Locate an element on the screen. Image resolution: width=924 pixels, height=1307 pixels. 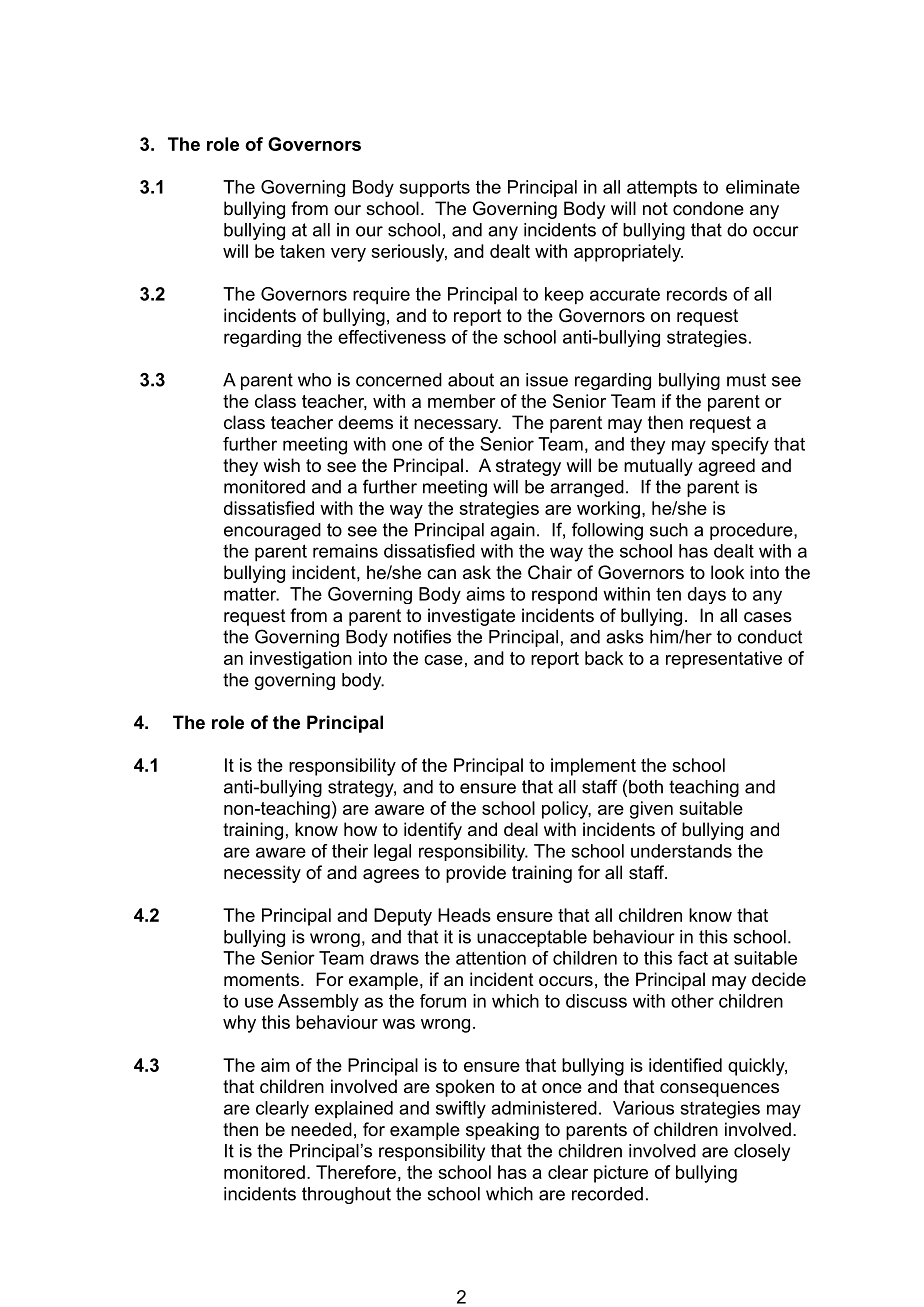
provide is located at coordinates (476, 874).
